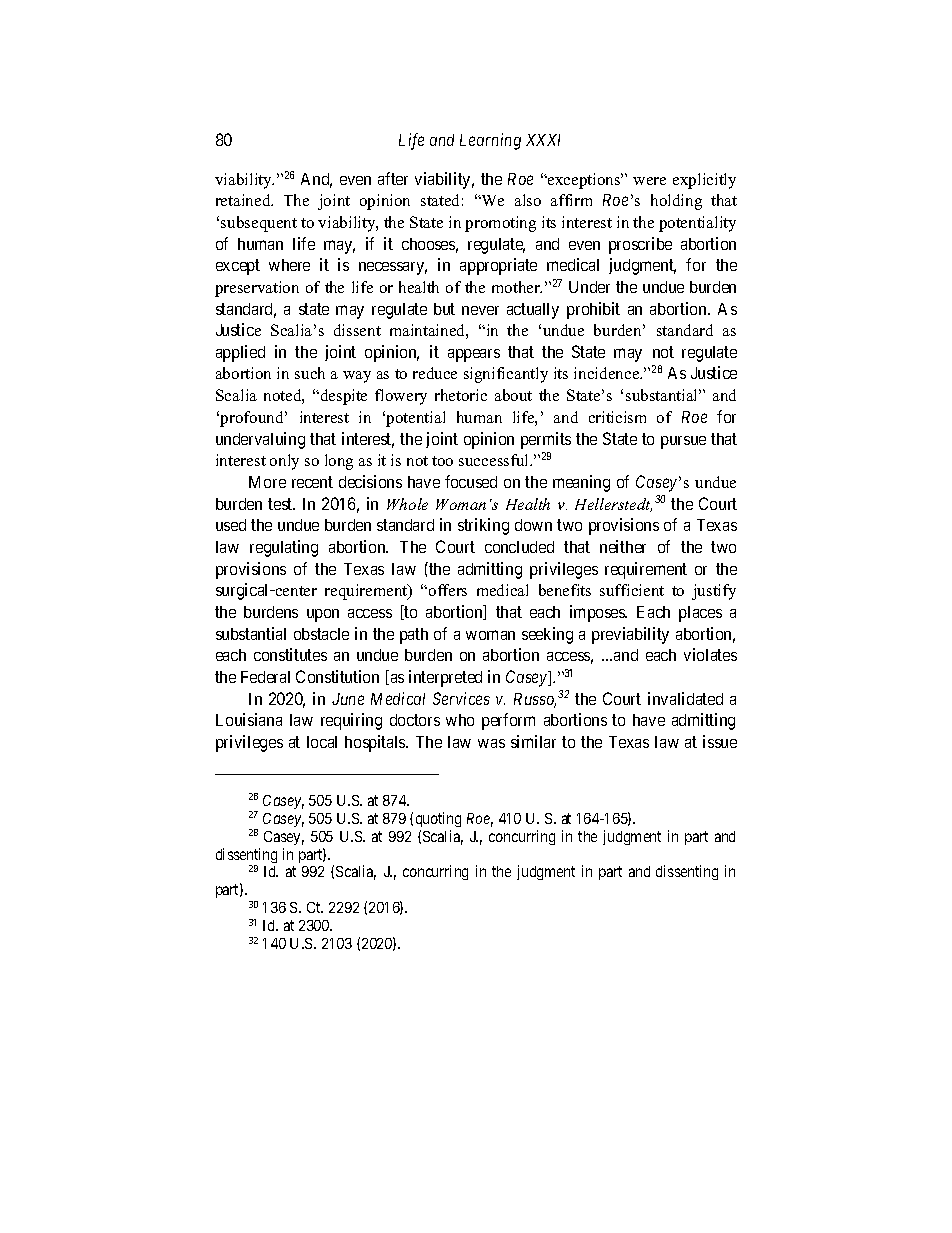 This screenshot has width=952, height=1233. I want to click on pursue, so click(683, 442).
